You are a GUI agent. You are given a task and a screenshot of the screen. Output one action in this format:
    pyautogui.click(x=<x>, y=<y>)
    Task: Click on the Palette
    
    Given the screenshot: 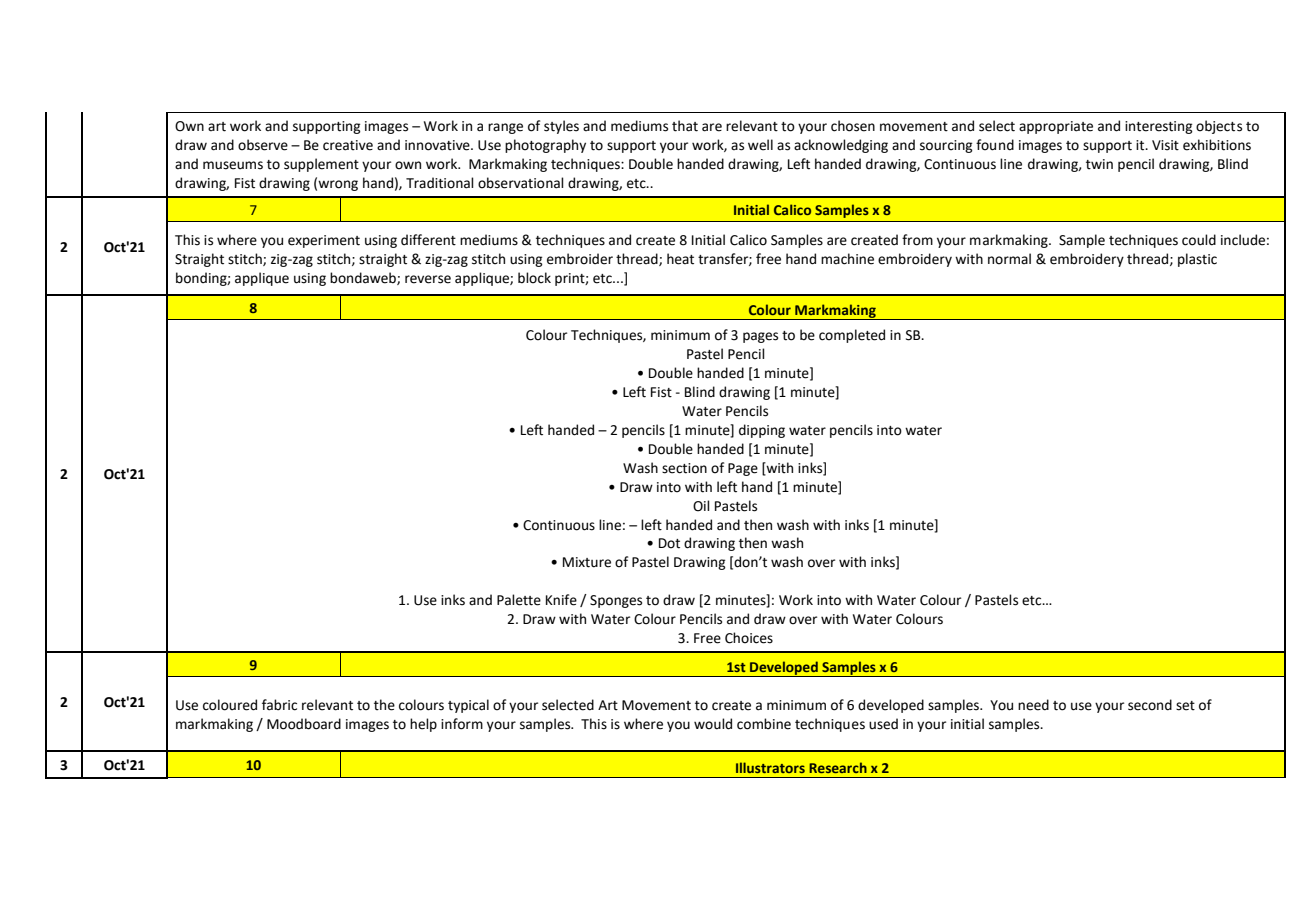 What is the action you would take?
    pyautogui.click(x=519, y=600)
